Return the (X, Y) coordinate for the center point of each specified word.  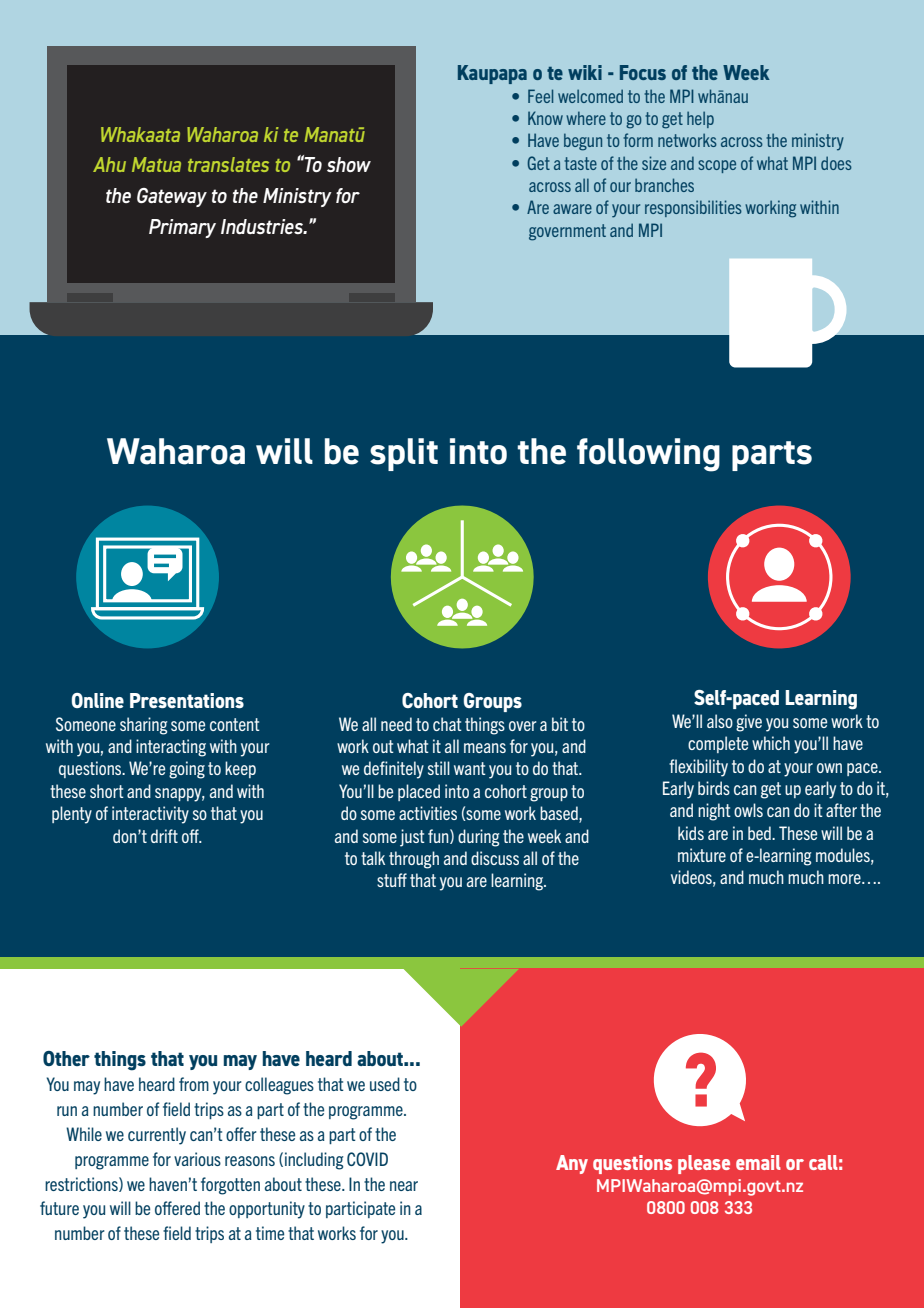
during (478, 838)
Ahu (109, 164)
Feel (540, 96)
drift (164, 836)
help (700, 119)
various (197, 1159)
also (720, 721)
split (404, 454)
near (404, 1186)
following (648, 455)
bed (760, 833)
